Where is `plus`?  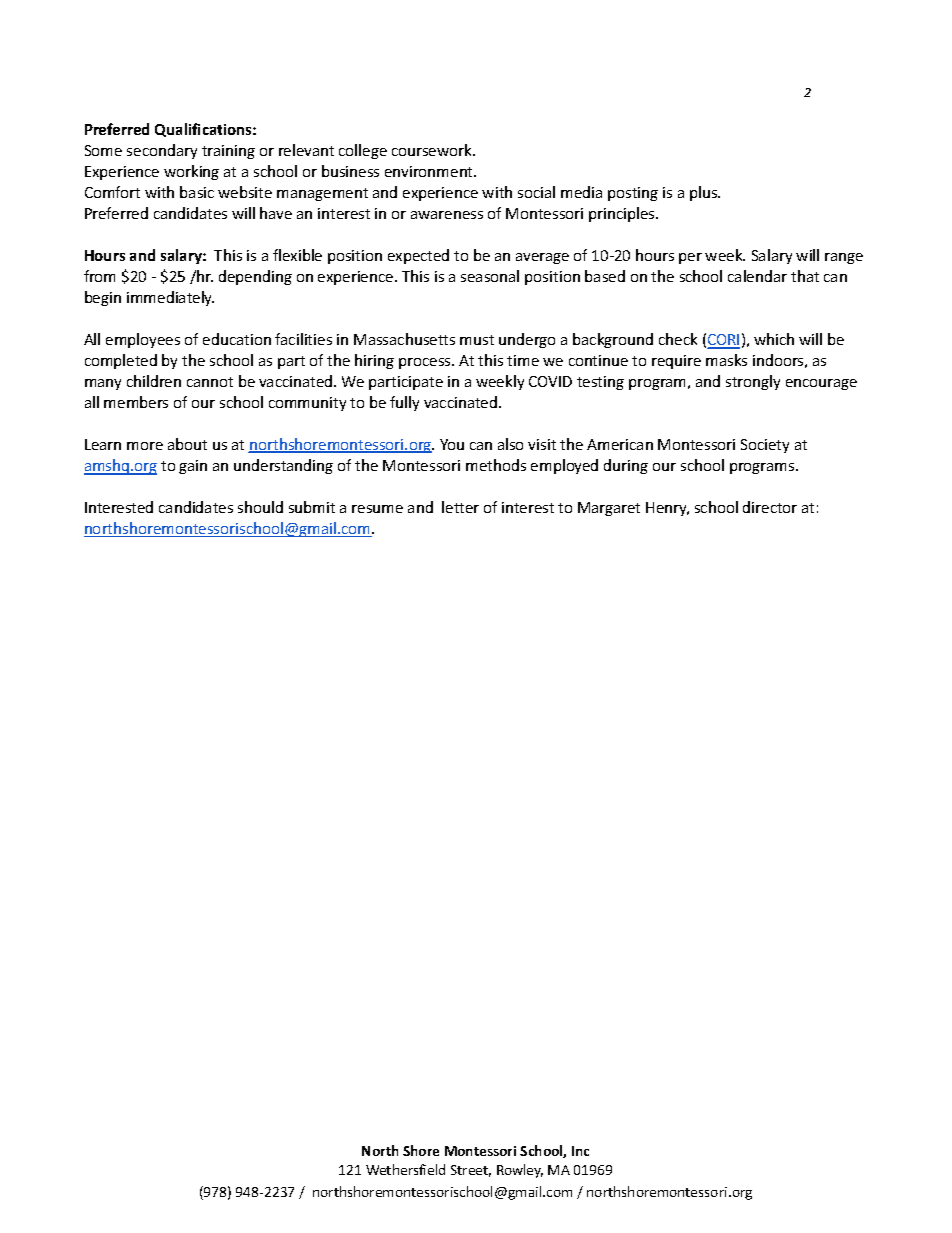
plus is located at coordinates (705, 193).
